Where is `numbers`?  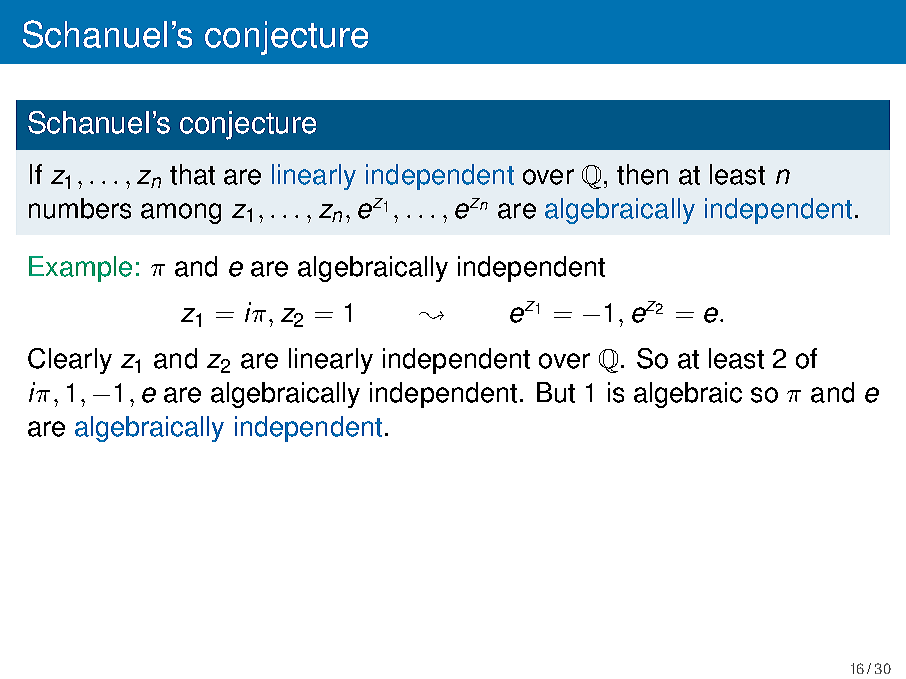
numbers is located at coordinates (80, 208).
